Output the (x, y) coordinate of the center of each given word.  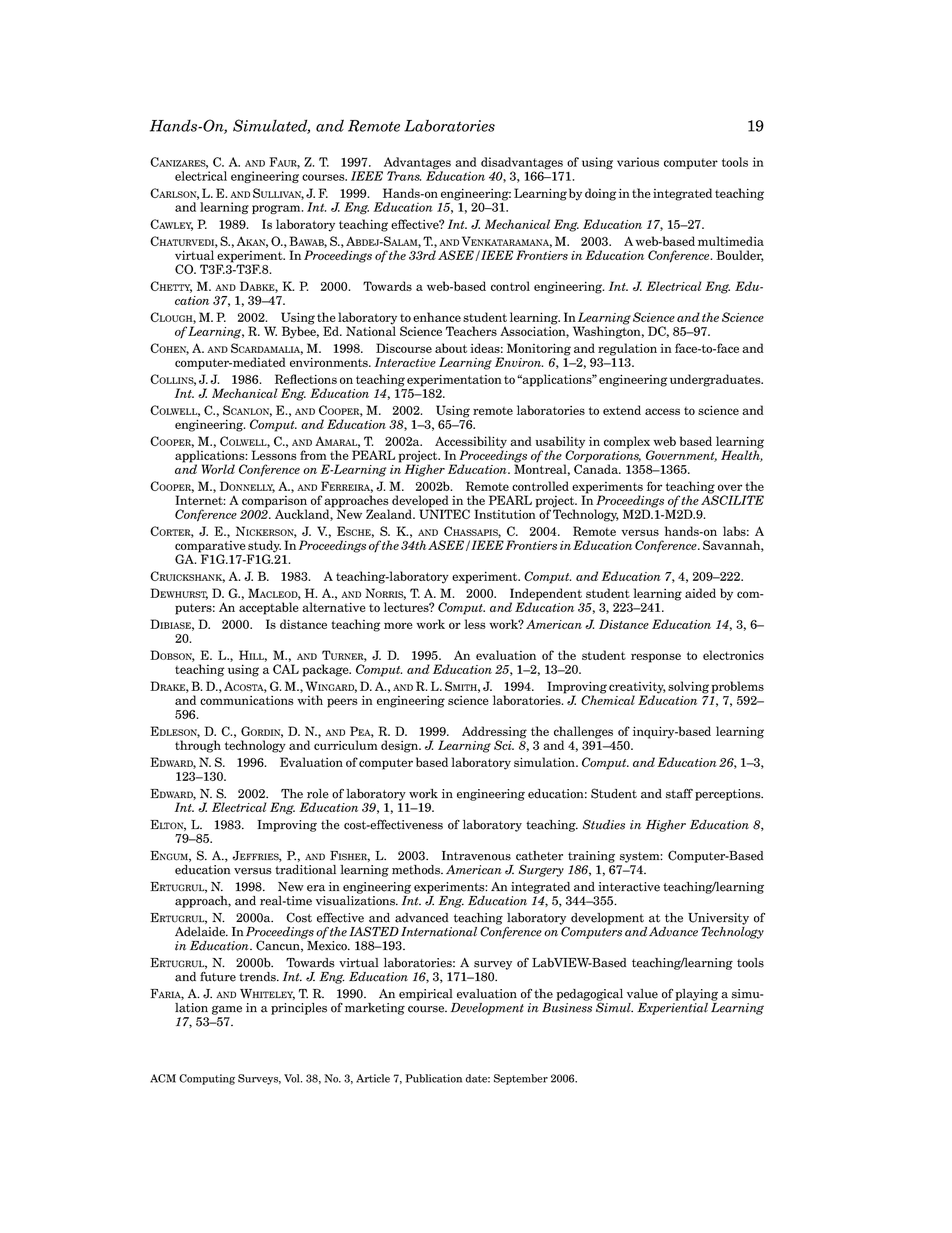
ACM (163, 1078)
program (277, 209)
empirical (426, 995)
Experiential (672, 1007)
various (638, 162)
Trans (404, 176)
